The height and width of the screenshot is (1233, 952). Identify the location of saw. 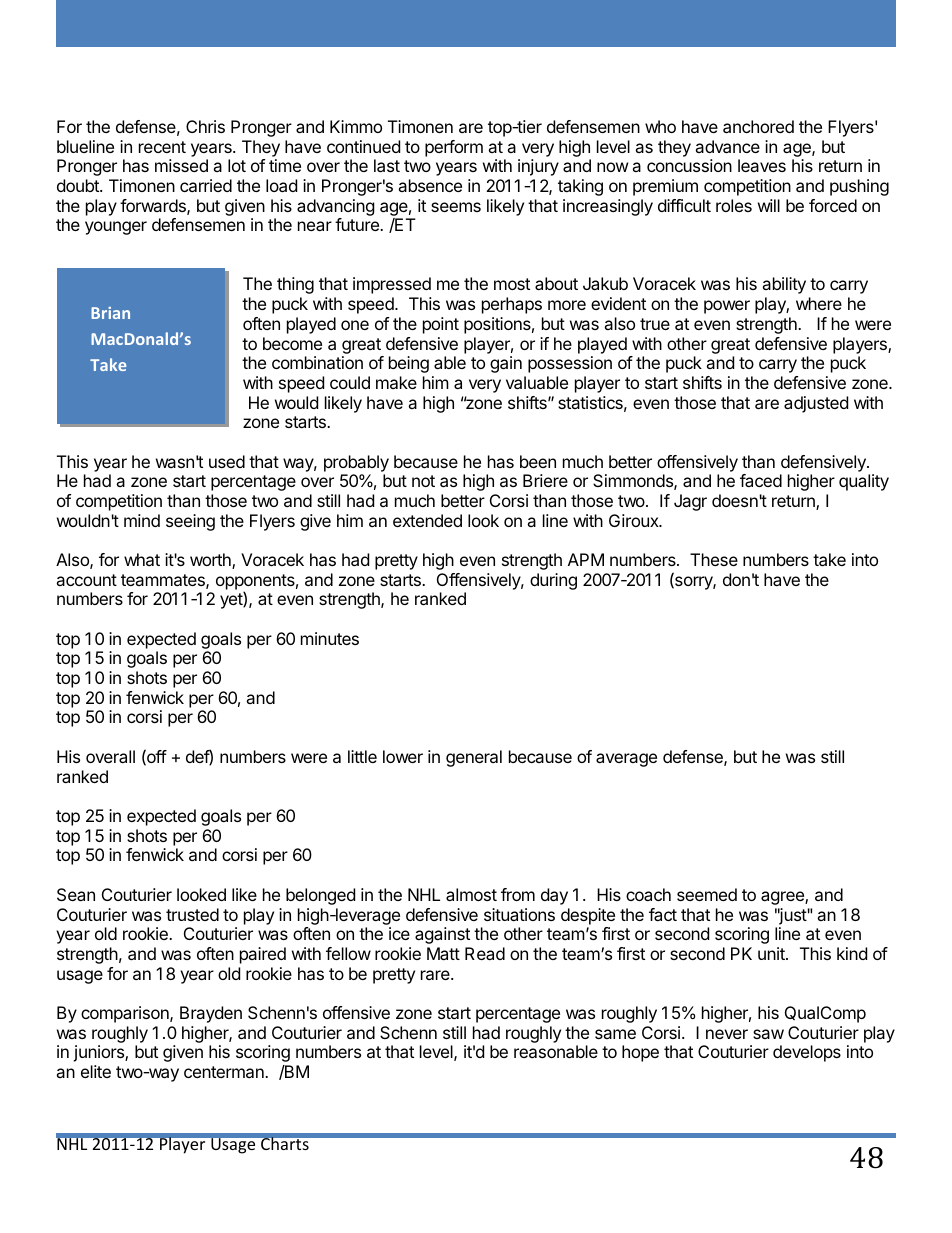
(768, 1034).
